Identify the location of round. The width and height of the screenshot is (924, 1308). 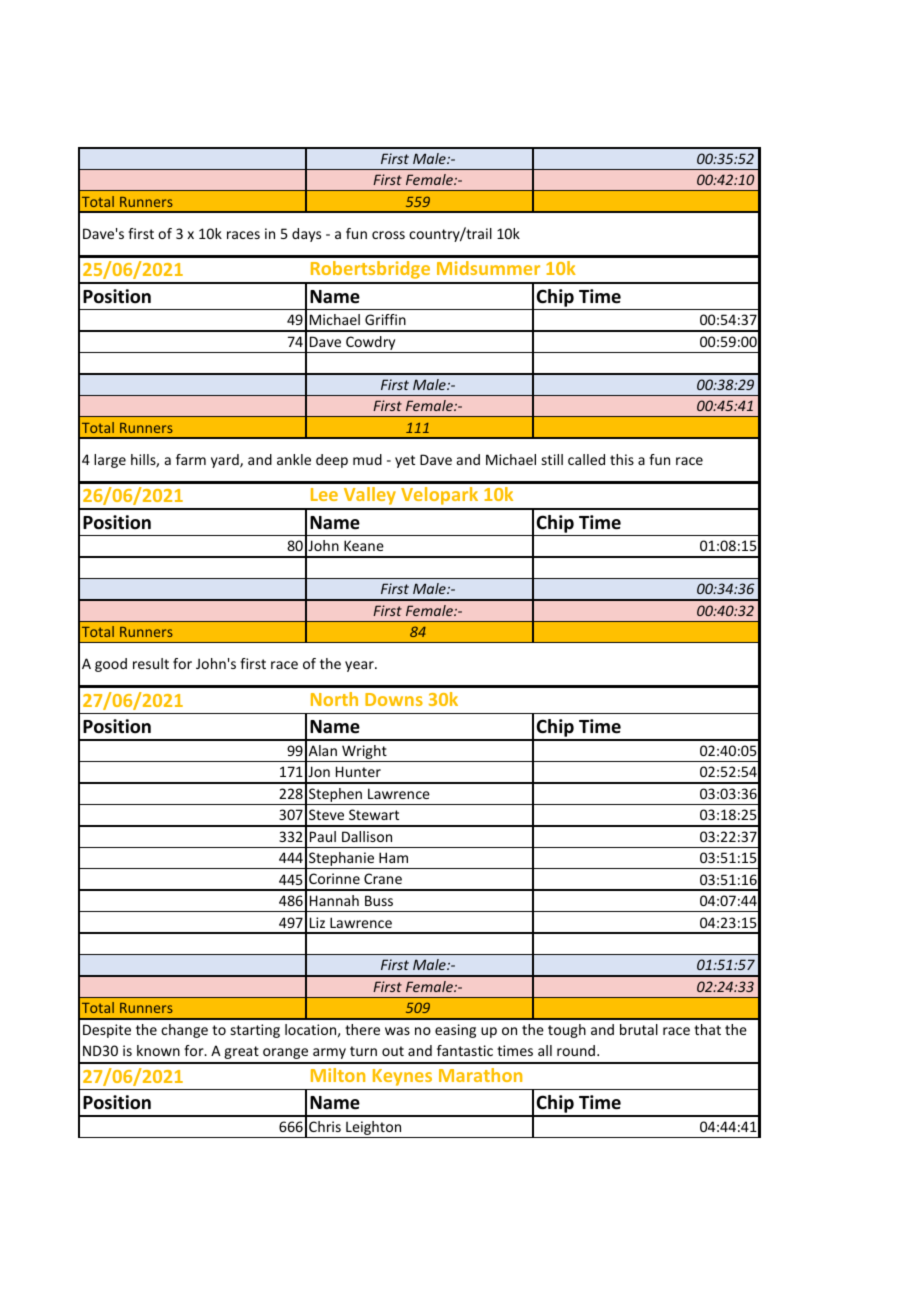
(577, 1050).
